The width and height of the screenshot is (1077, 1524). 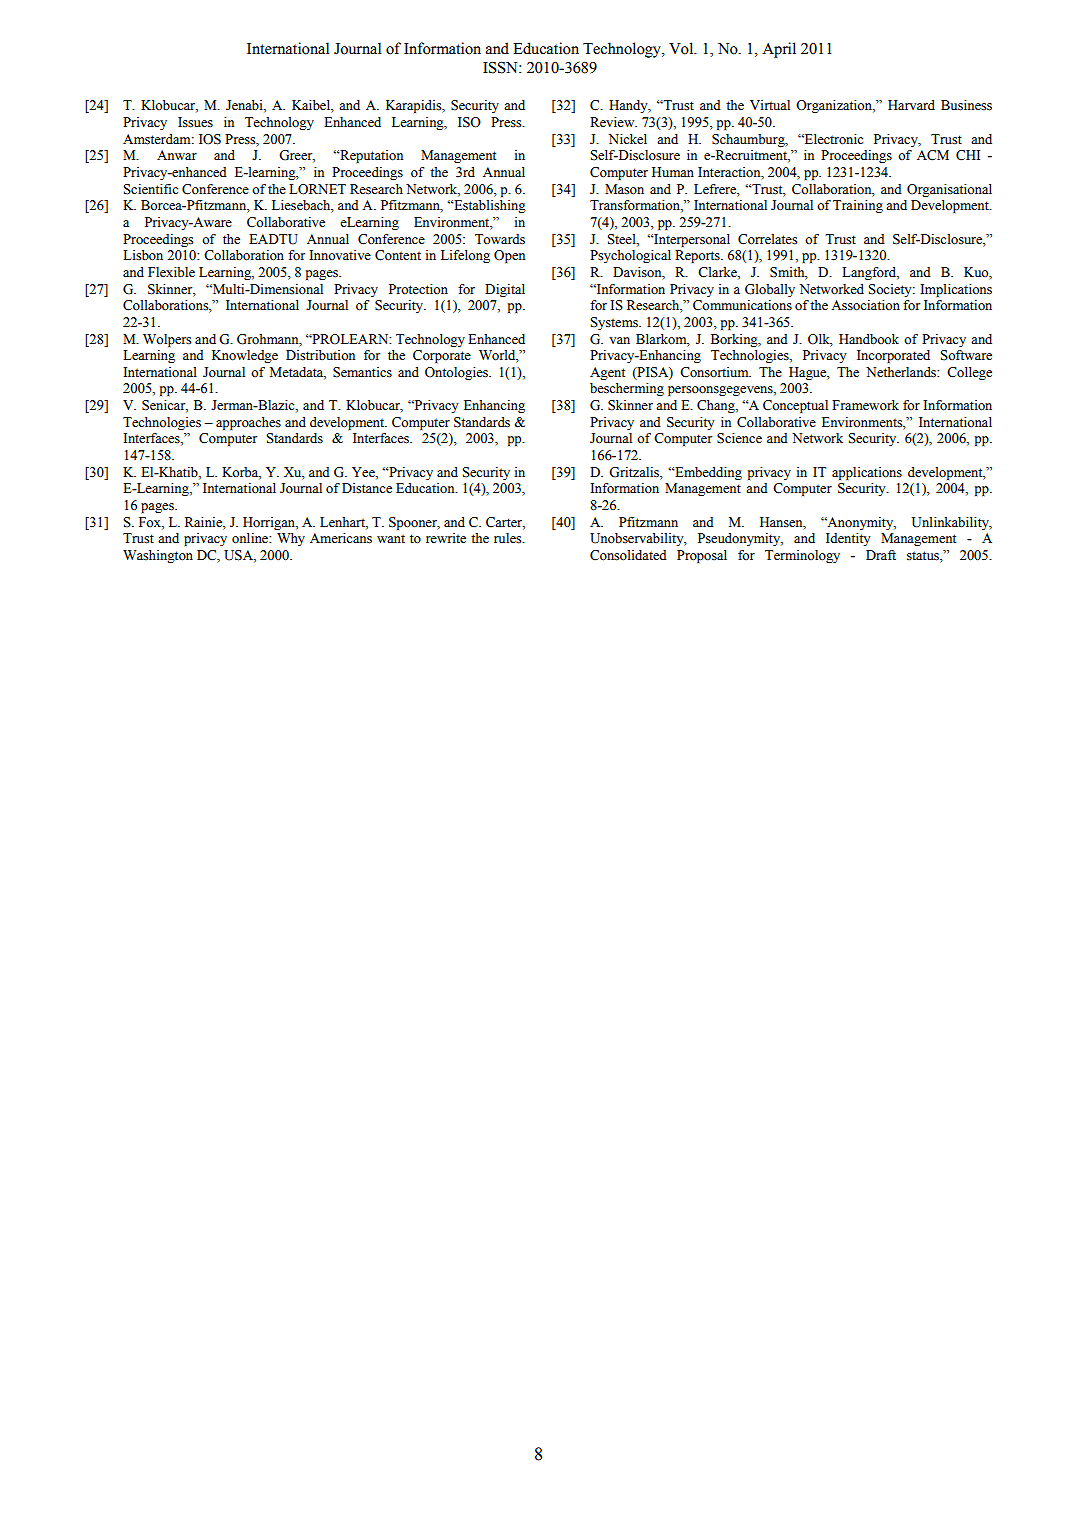 What do you see at coordinates (248, 423) in the screenshot?
I see `approaches` at bounding box center [248, 423].
